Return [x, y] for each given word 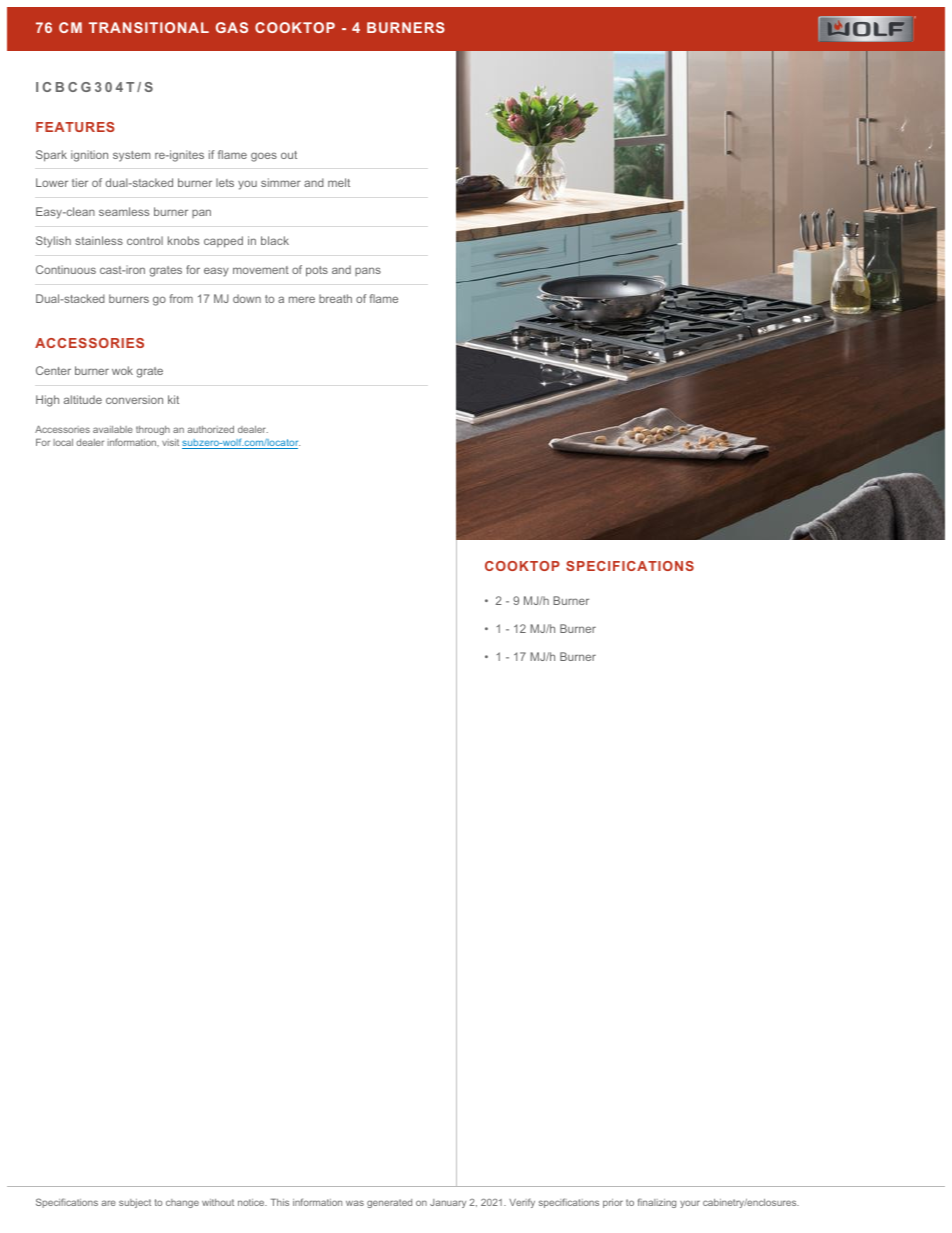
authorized [210, 429]
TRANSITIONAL [149, 27]
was [355, 1203]
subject [135, 1203]
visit [170, 442]
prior [613, 1203]
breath [335, 298]
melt [339, 182]
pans [368, 271]
